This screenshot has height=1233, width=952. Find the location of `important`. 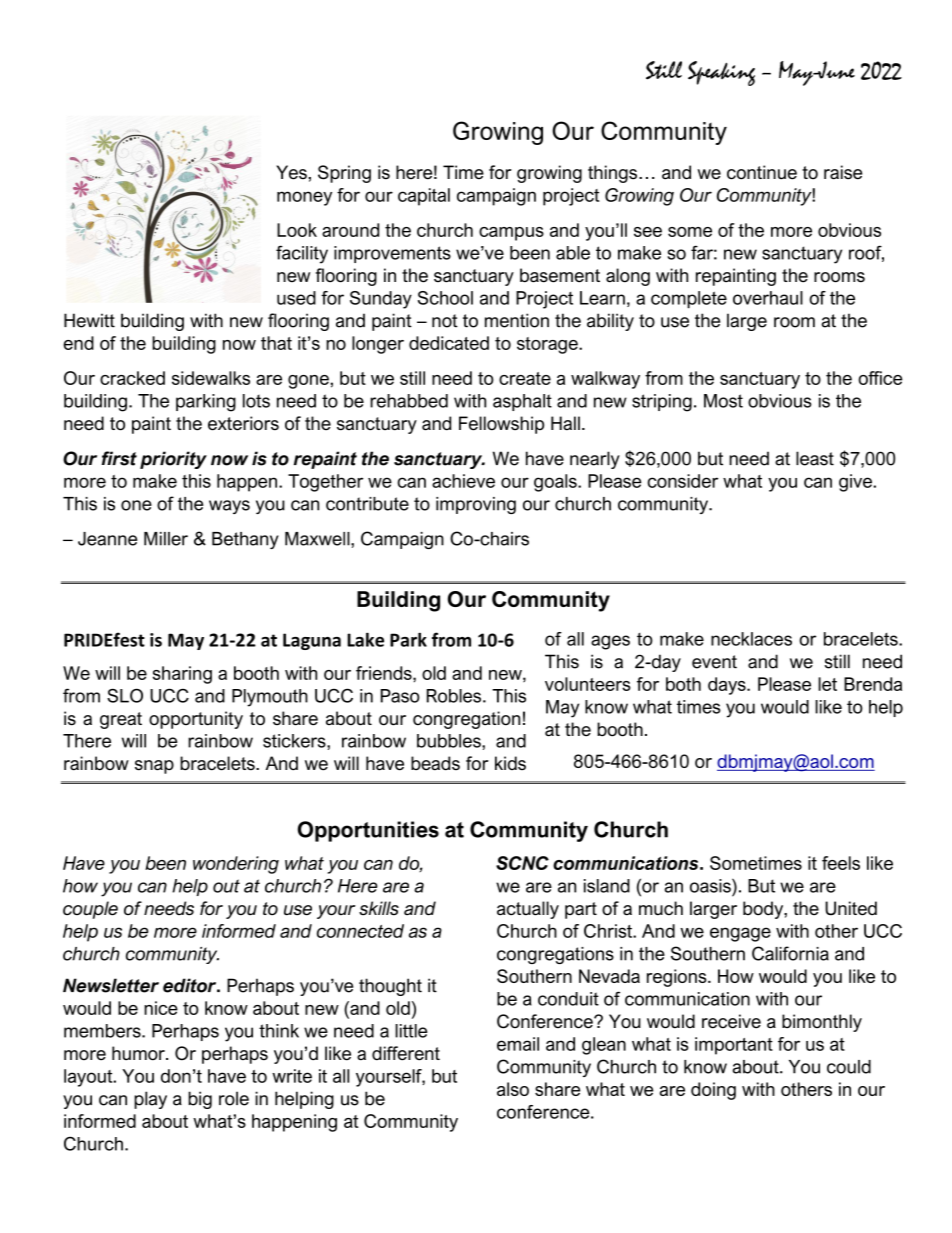

important is located at coordinates (734, 1046).
